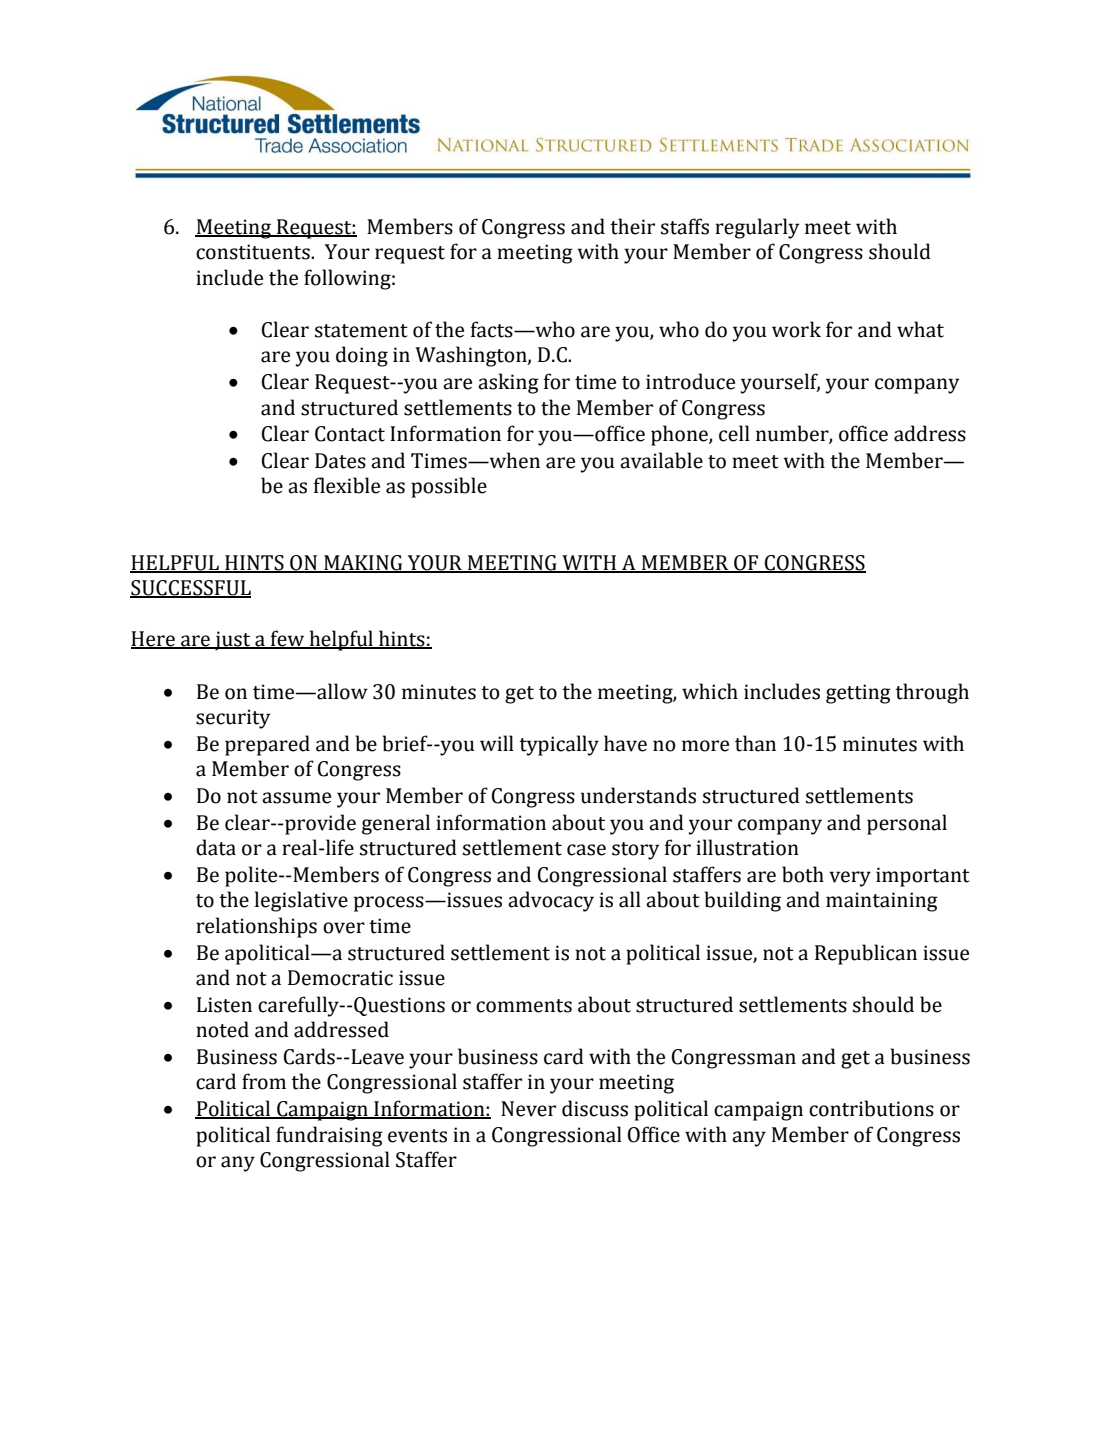  Describe the element at coordinates (586, 850) in the image. I see `case` at that location.
